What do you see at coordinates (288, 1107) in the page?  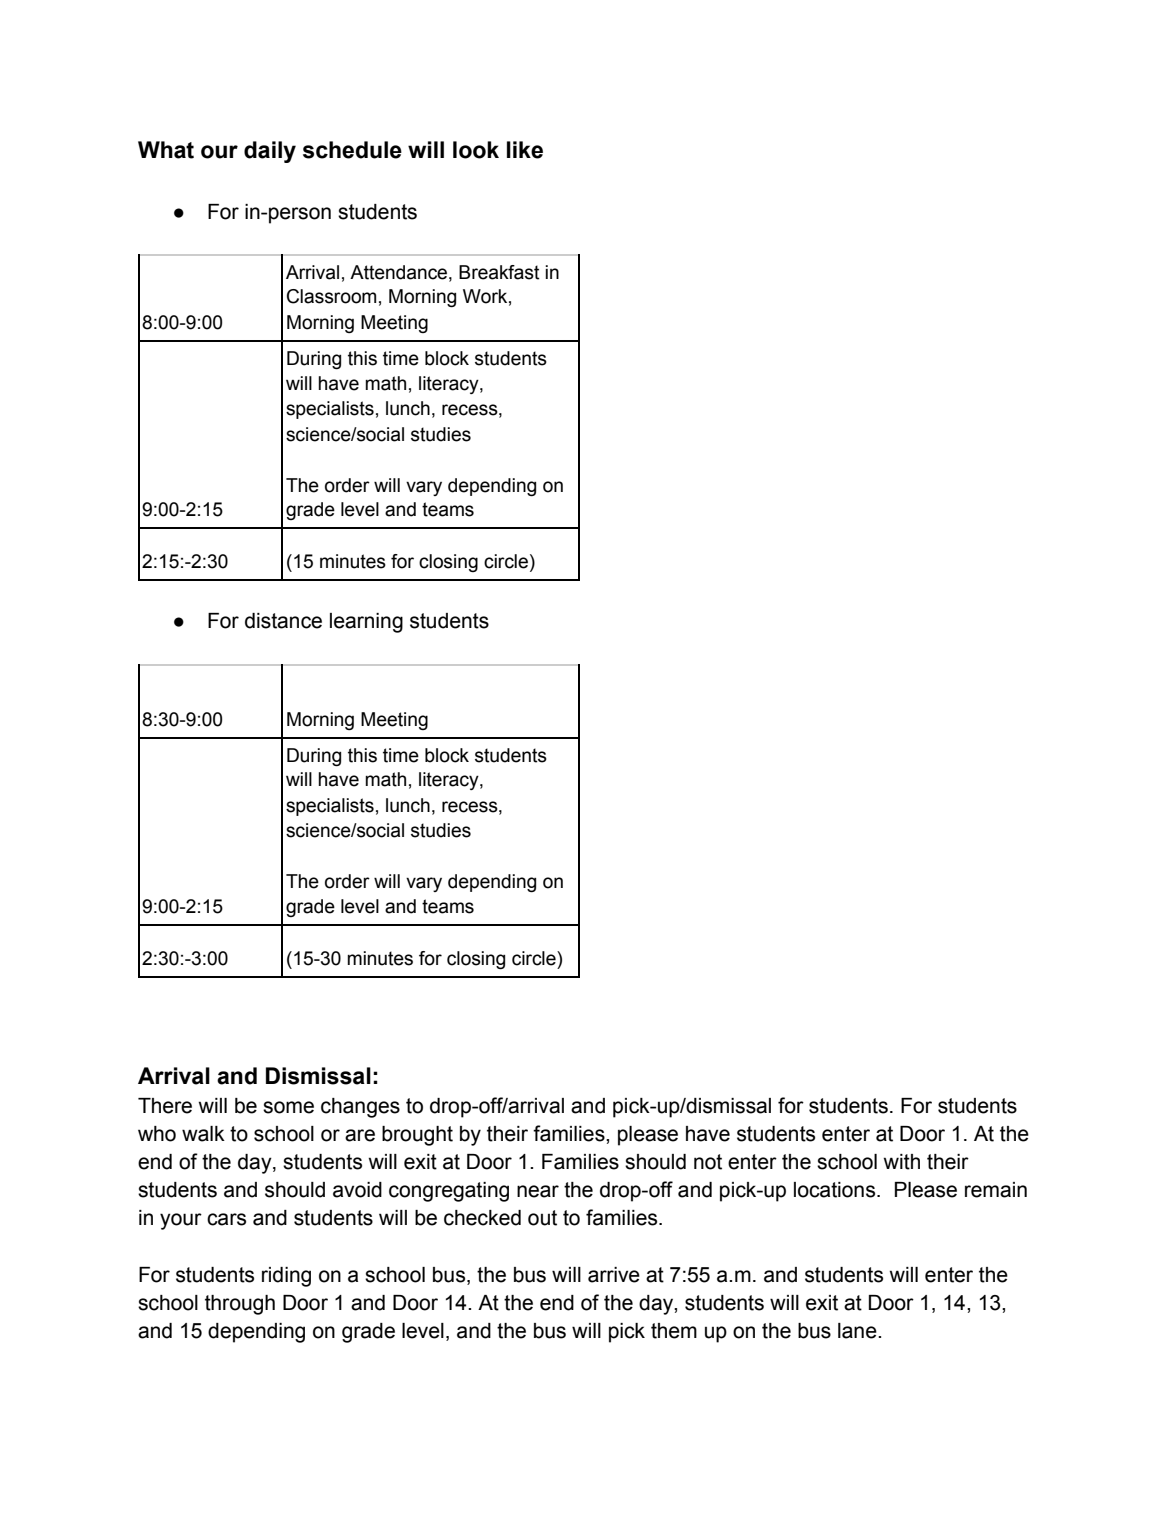 I see `some` at bounding box center [288, 1107].
